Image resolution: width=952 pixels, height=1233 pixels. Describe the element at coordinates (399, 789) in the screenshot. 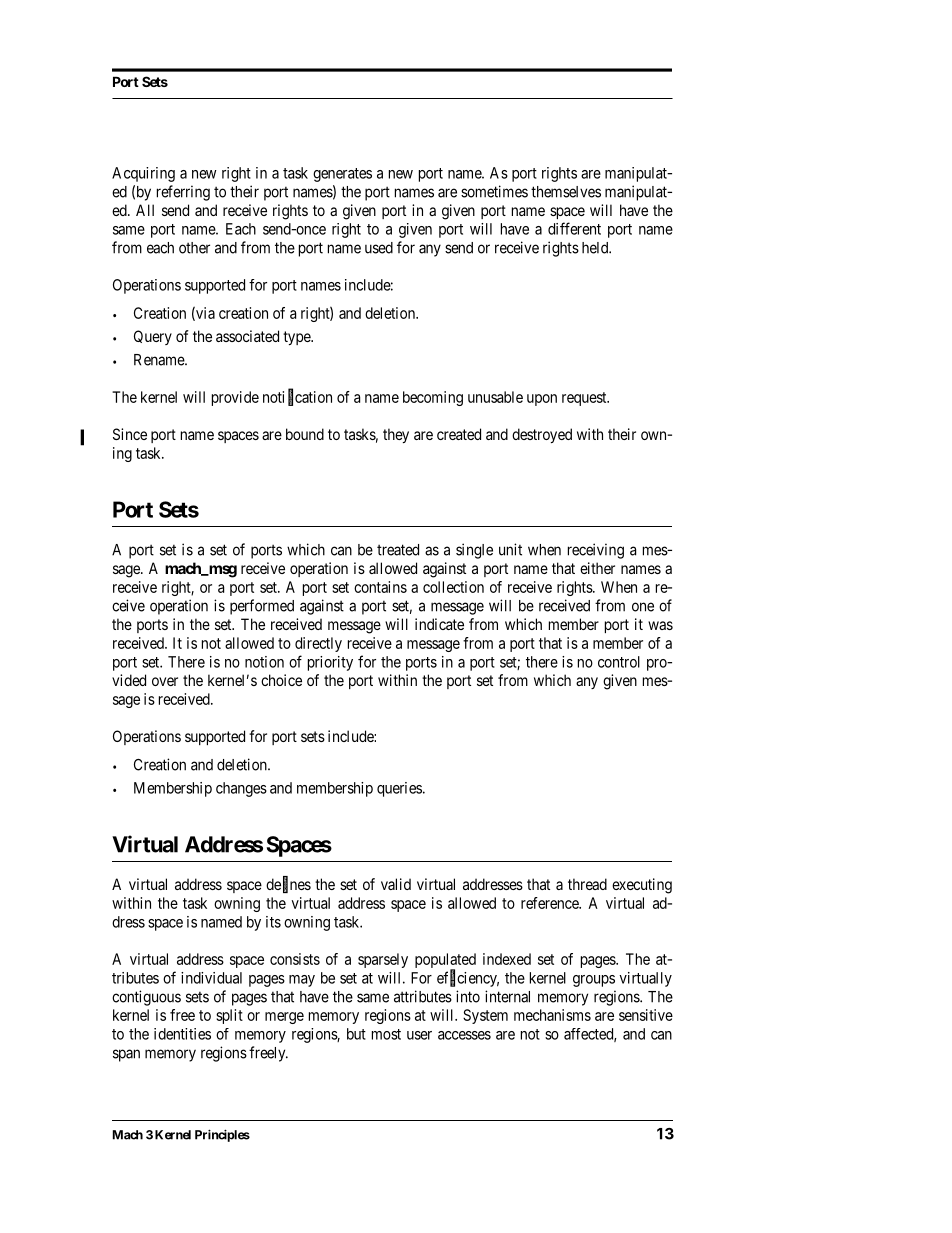

I see `queries` at that location.
